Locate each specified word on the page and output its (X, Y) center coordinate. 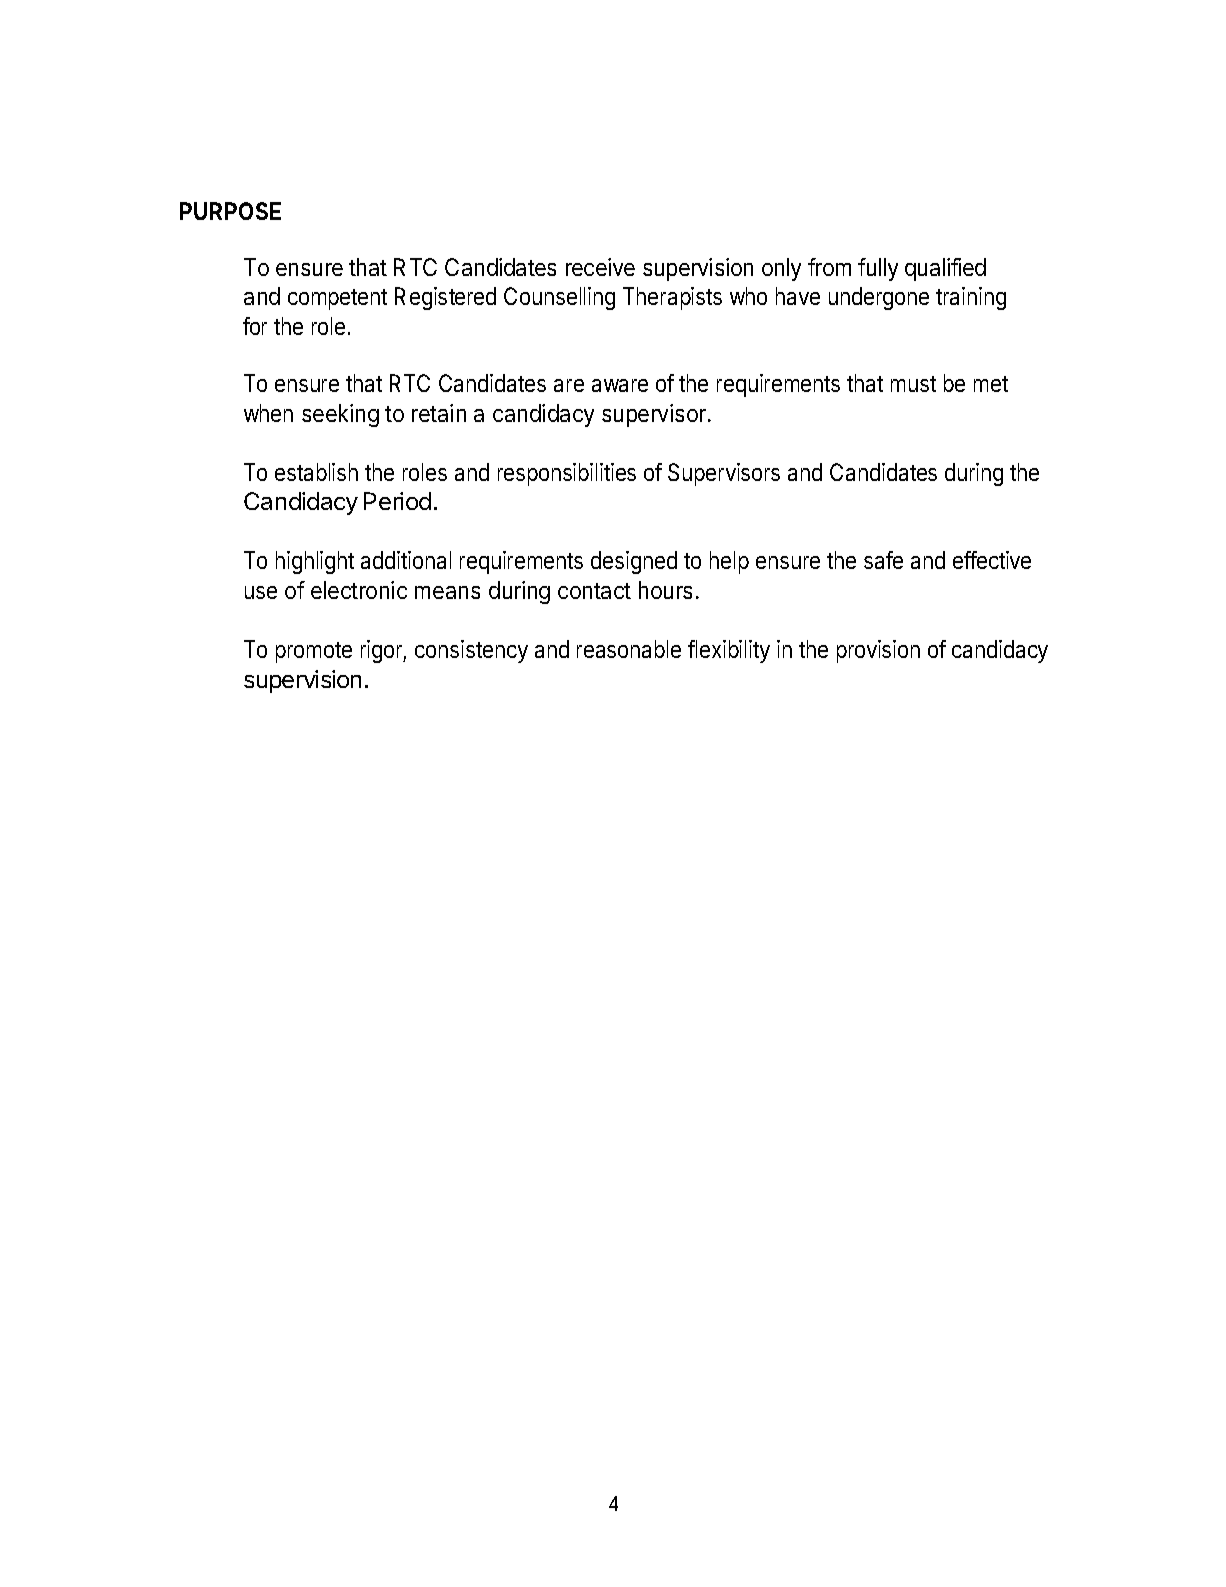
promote (314, 652)
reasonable (629, 649)
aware (620, 385)
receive (600, 267)
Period (397, 501)
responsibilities (567, 474)
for (255, 326)
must (913, 384)
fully (878, 269)
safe (883, 560)
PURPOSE (230, 211)
